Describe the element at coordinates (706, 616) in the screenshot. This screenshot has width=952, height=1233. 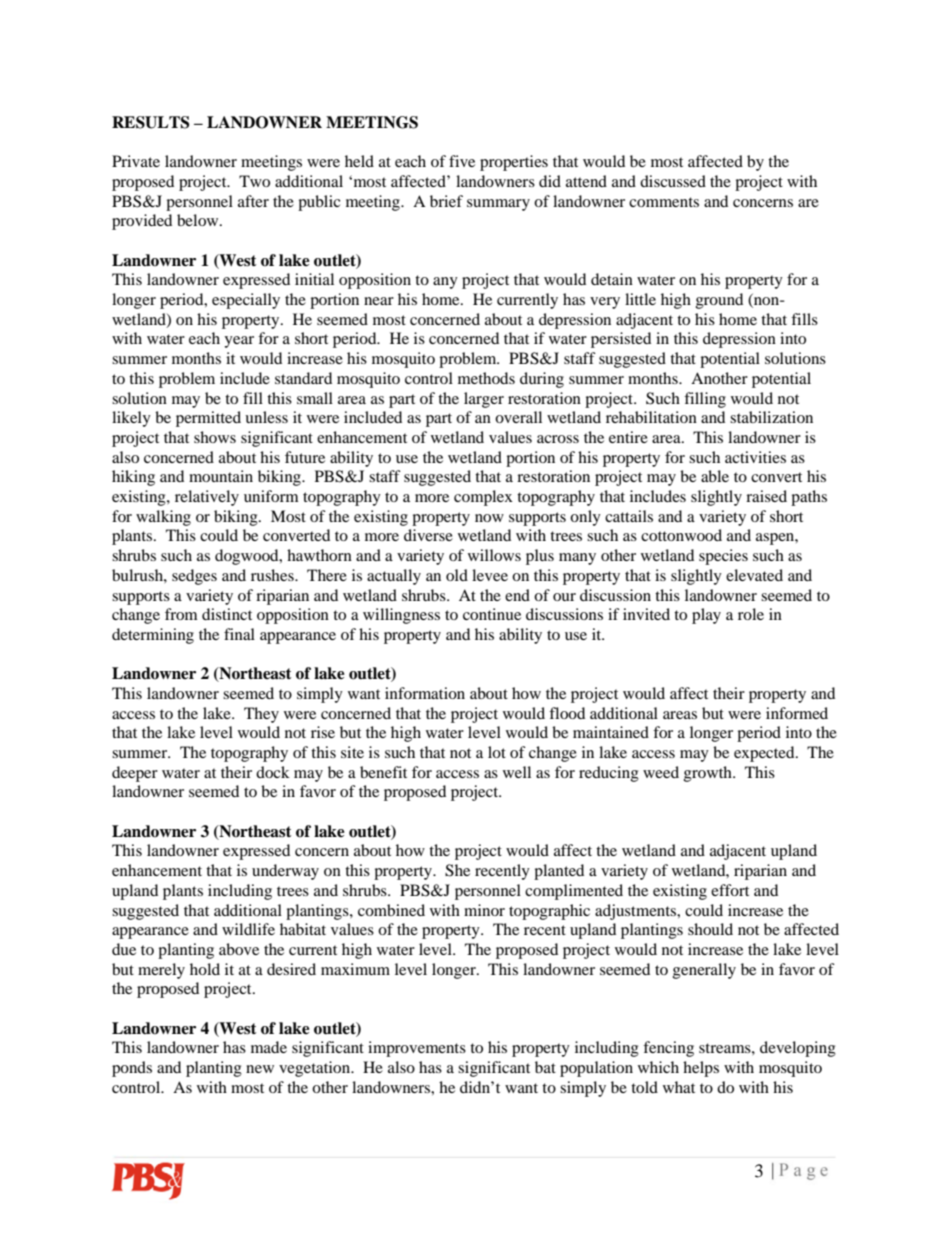
I see `play` at that location.
